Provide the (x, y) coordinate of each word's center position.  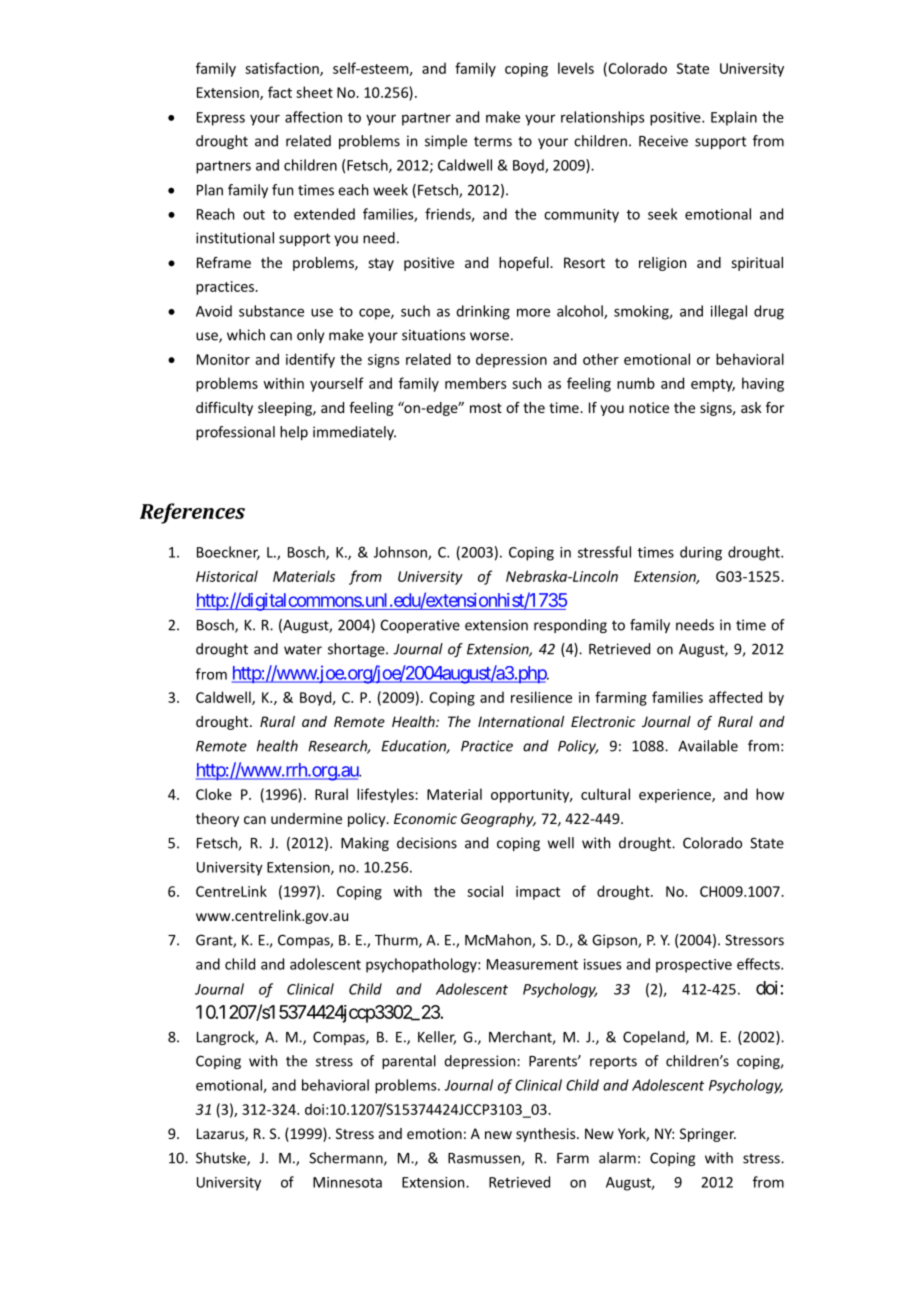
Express (221, 119)
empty (713, 385)
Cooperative (420, 626)
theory (217, 820)
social (485, 891)
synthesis (547, 1135)
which (246, 335)
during (701, 553)
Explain (734, 118)
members (476, 383)
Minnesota (347, 1182)
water (303, 649)
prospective (694, 966)
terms (493, 141)
